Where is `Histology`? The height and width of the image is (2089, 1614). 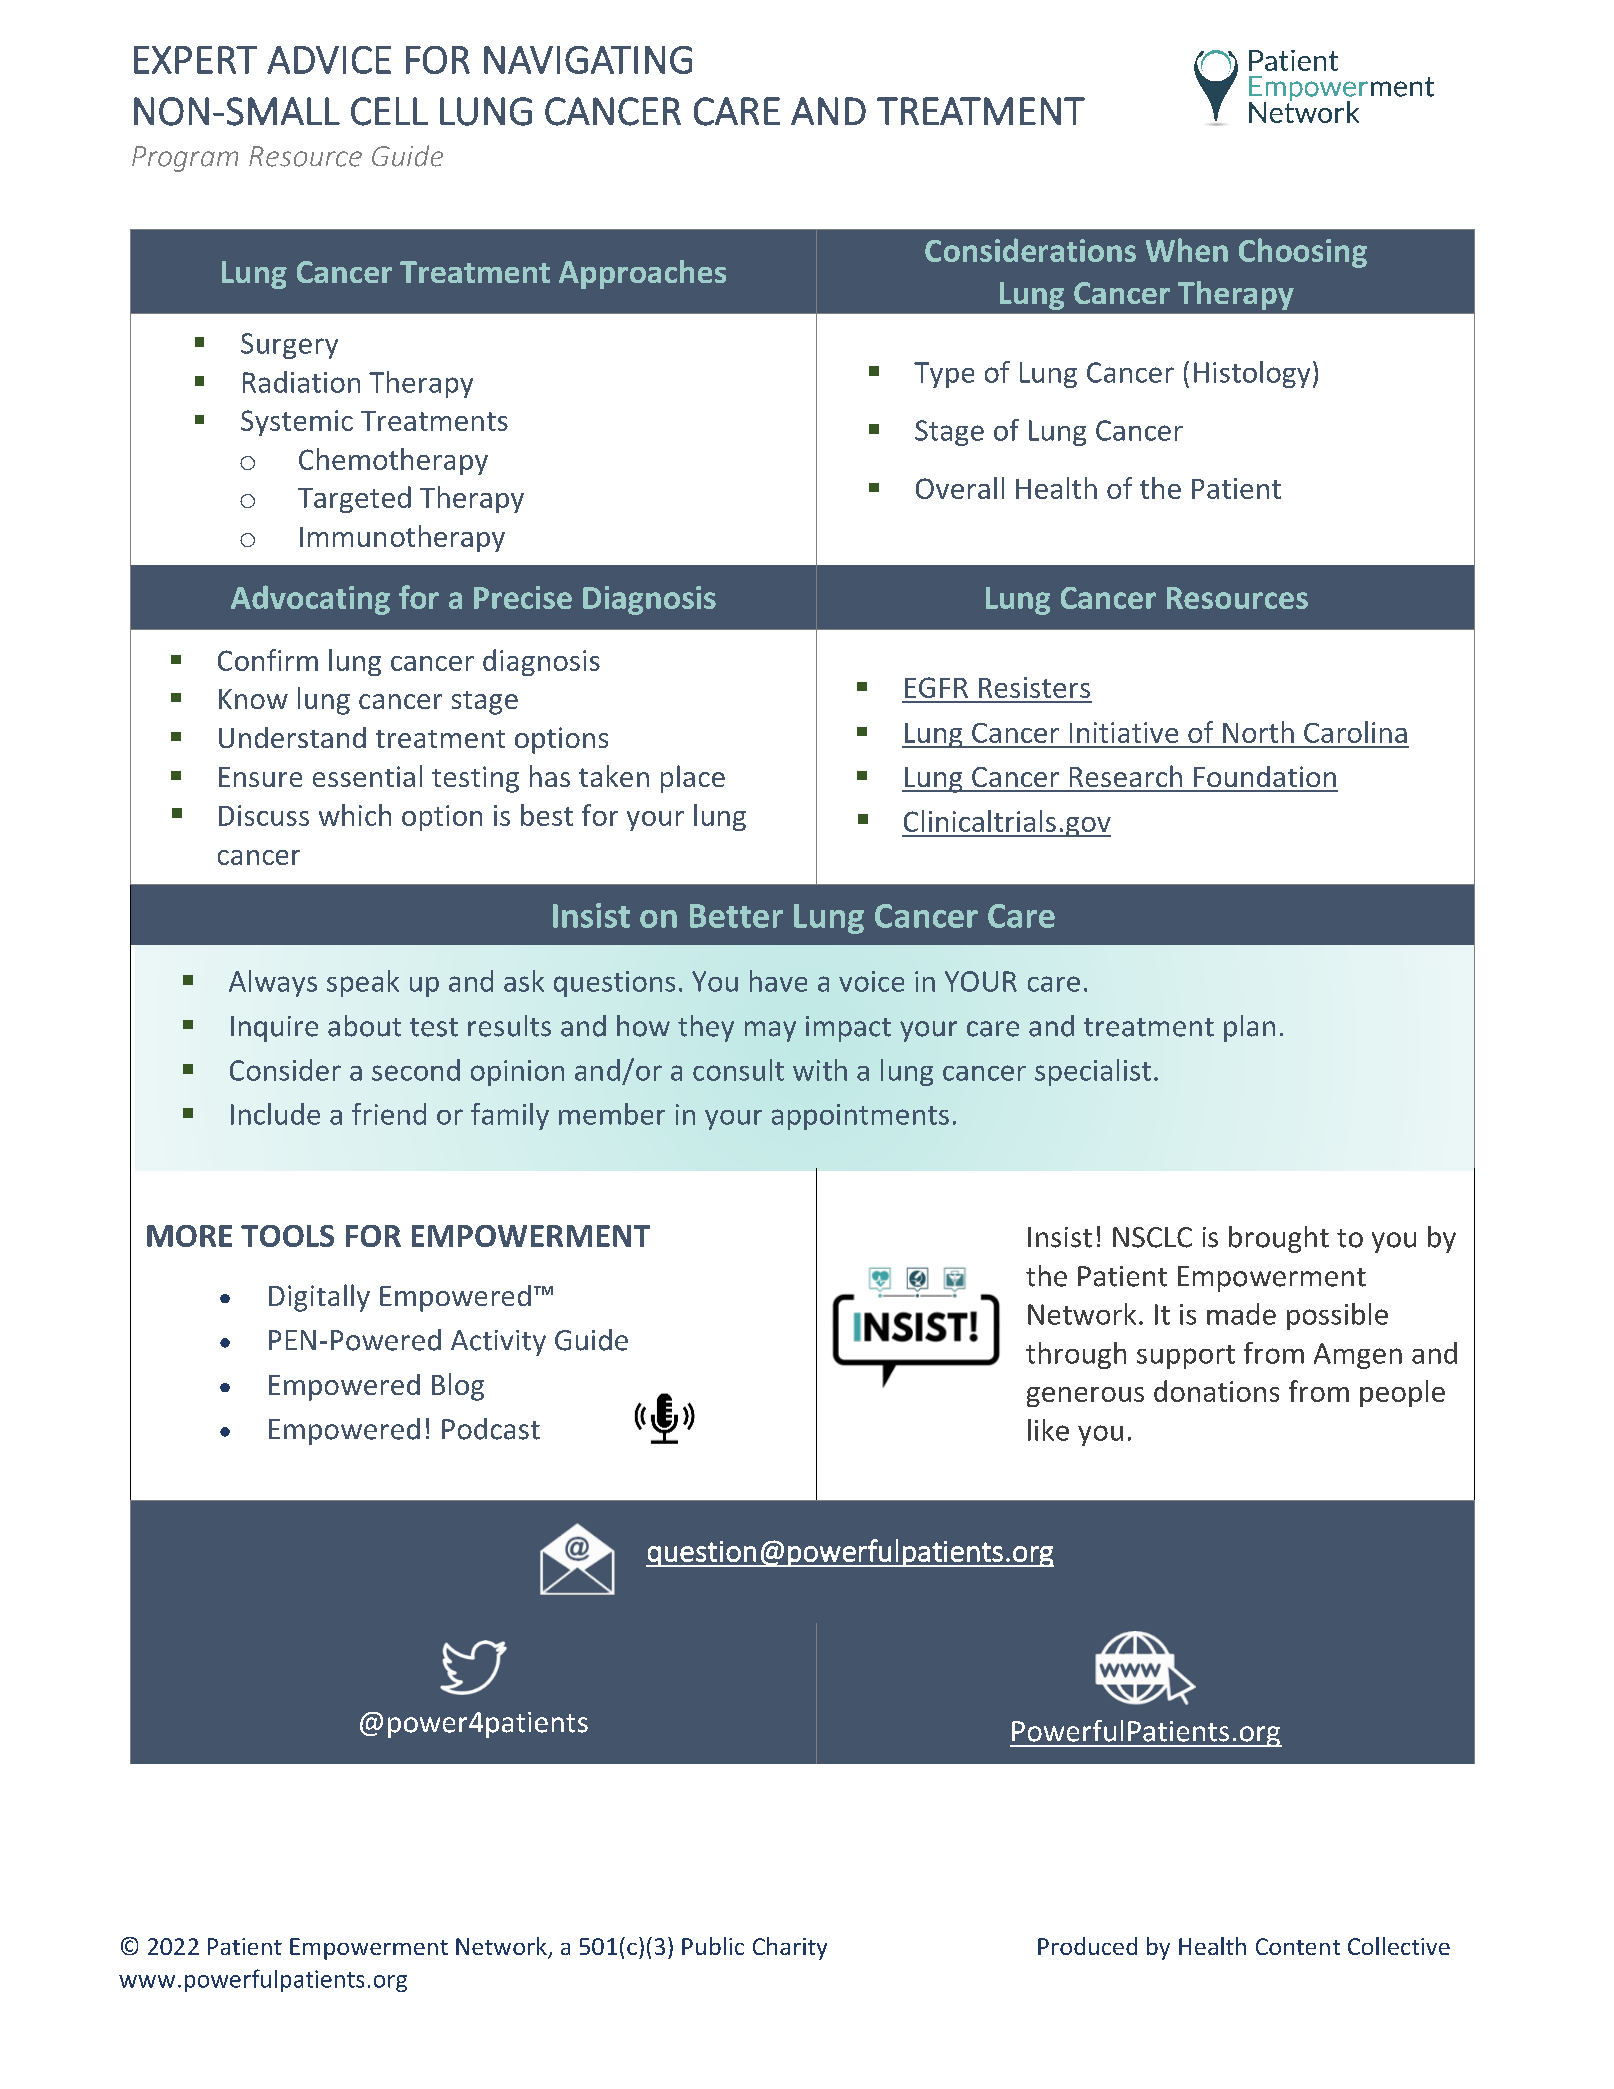
Histology is located at coordinates (1252, 374).
